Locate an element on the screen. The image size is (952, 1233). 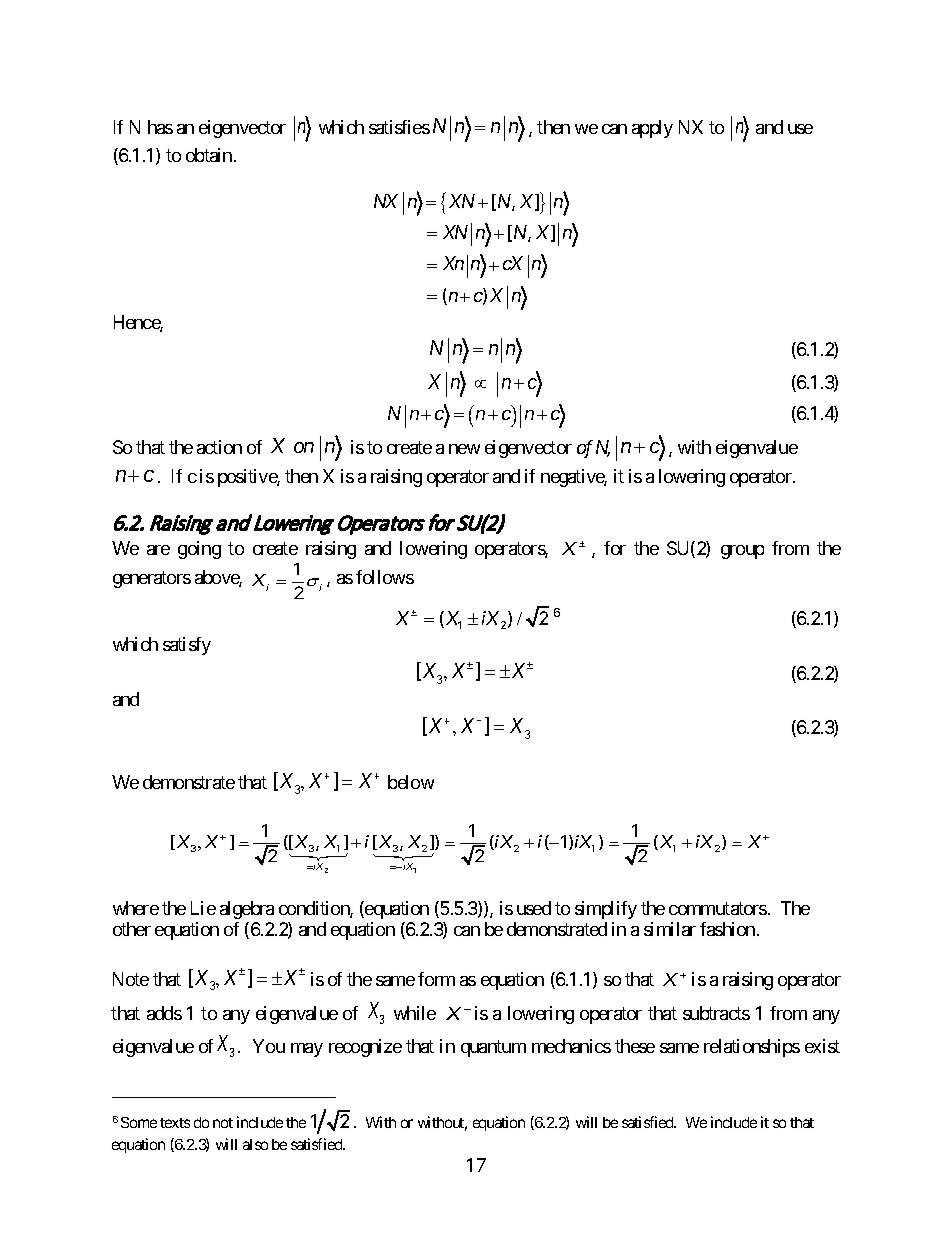
texts is located at coordinates (175, 1123).
